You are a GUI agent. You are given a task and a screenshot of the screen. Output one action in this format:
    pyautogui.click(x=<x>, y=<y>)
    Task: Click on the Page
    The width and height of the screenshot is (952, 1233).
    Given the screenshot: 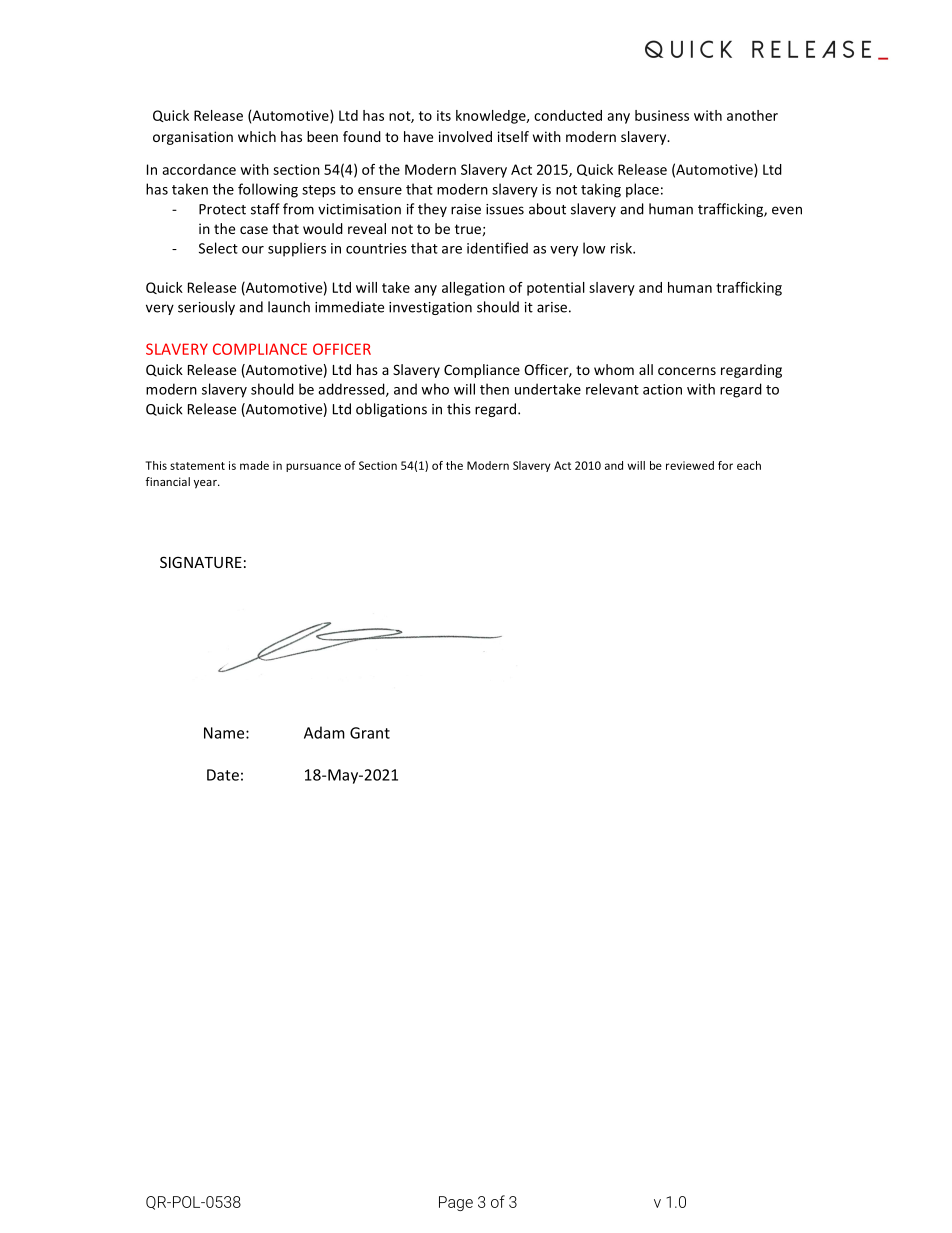 What is the action you would take?
    pyautogui.click(x=456, y=1203)
